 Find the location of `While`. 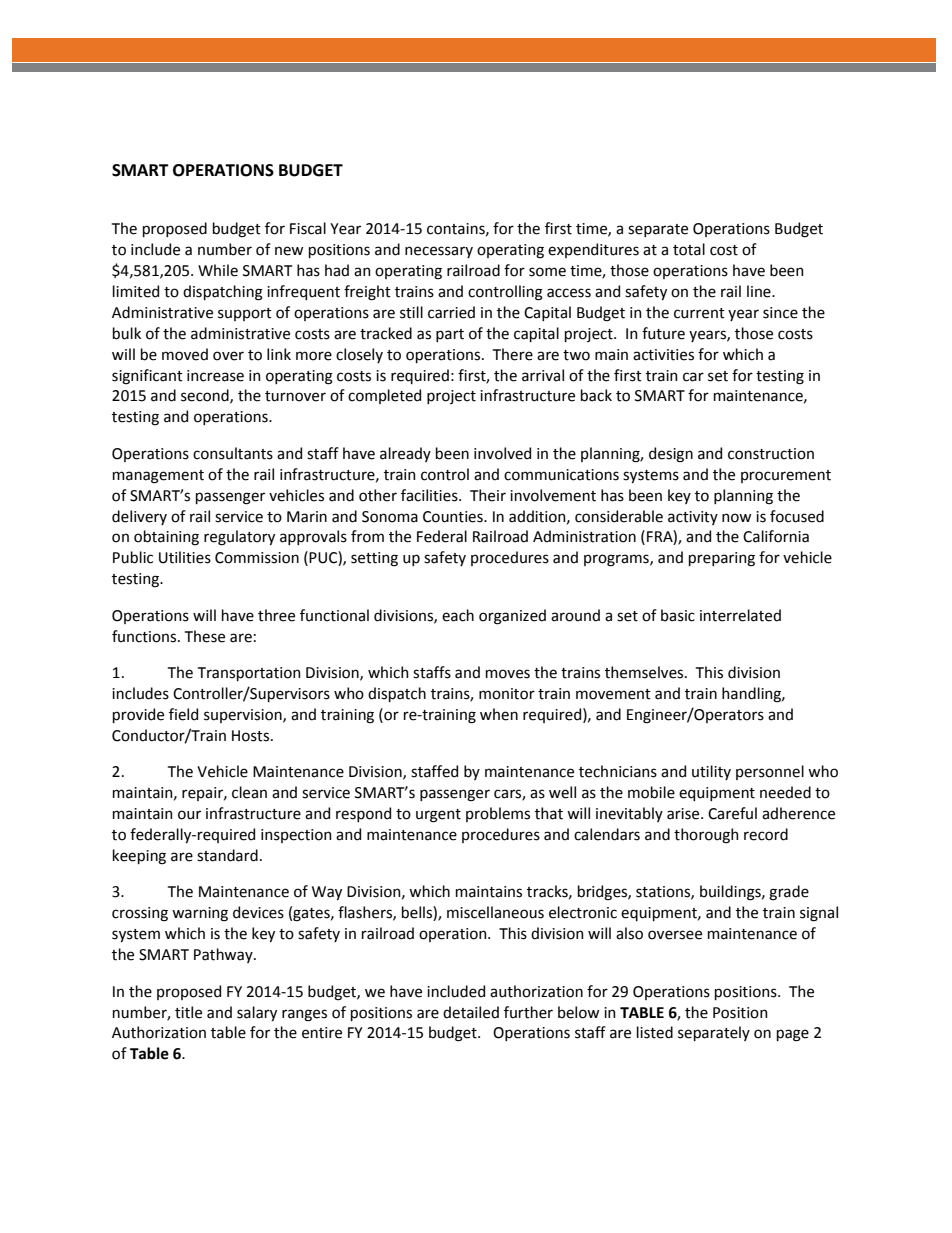

While is located at coordinates (218, 270).
